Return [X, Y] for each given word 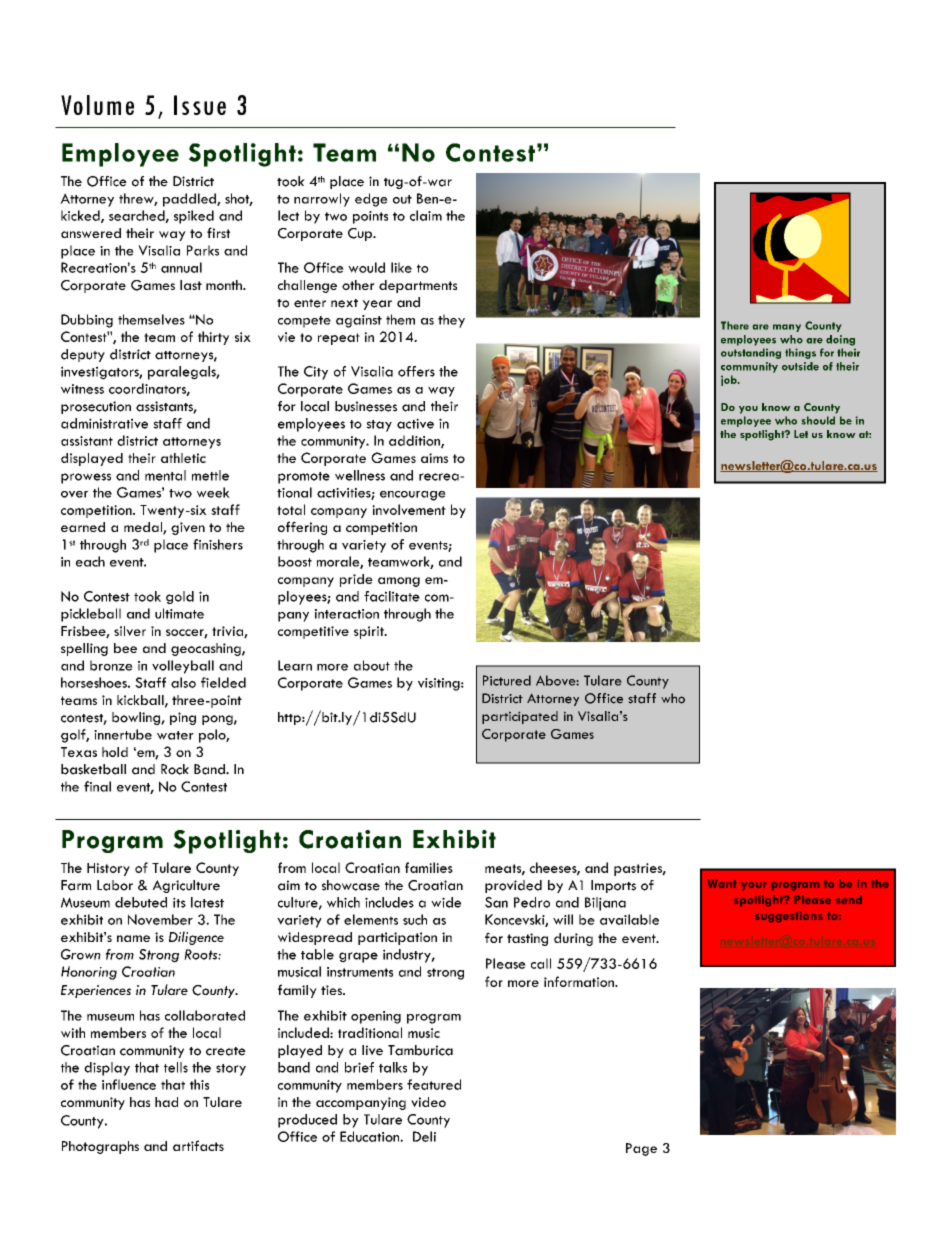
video [428, 1102]
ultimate [179, 613]
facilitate [392, 596]
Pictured [507, 680]
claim [426, 215]
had [166, 1102]
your [753, 886]
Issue [200, 105]
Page [641, 1149]
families [429, 867]
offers [416, 371]
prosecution [96, 407]
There [735, 325]
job [730, 380]
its [179, 902]
